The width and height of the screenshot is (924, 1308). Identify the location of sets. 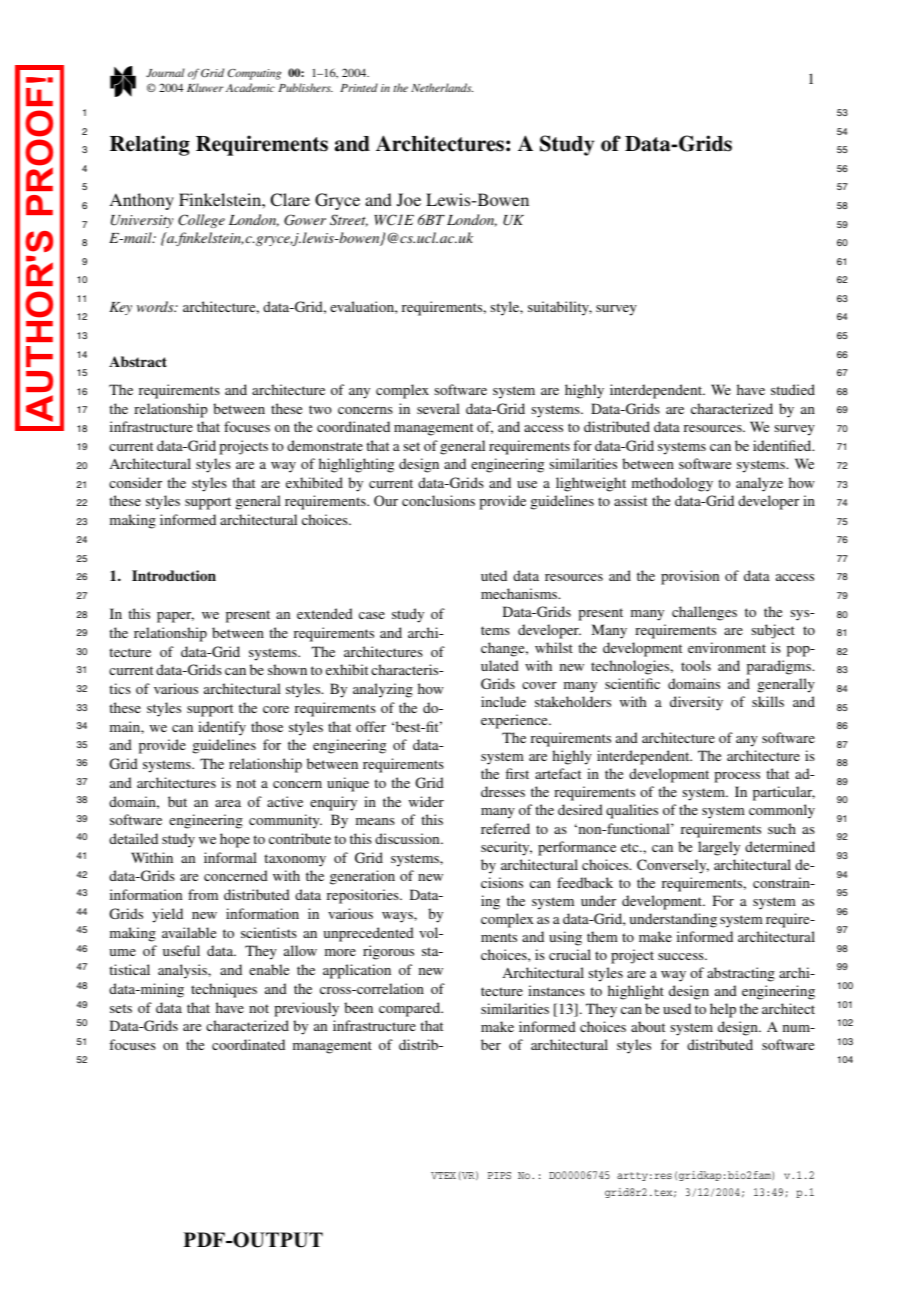
(121, 1008).
